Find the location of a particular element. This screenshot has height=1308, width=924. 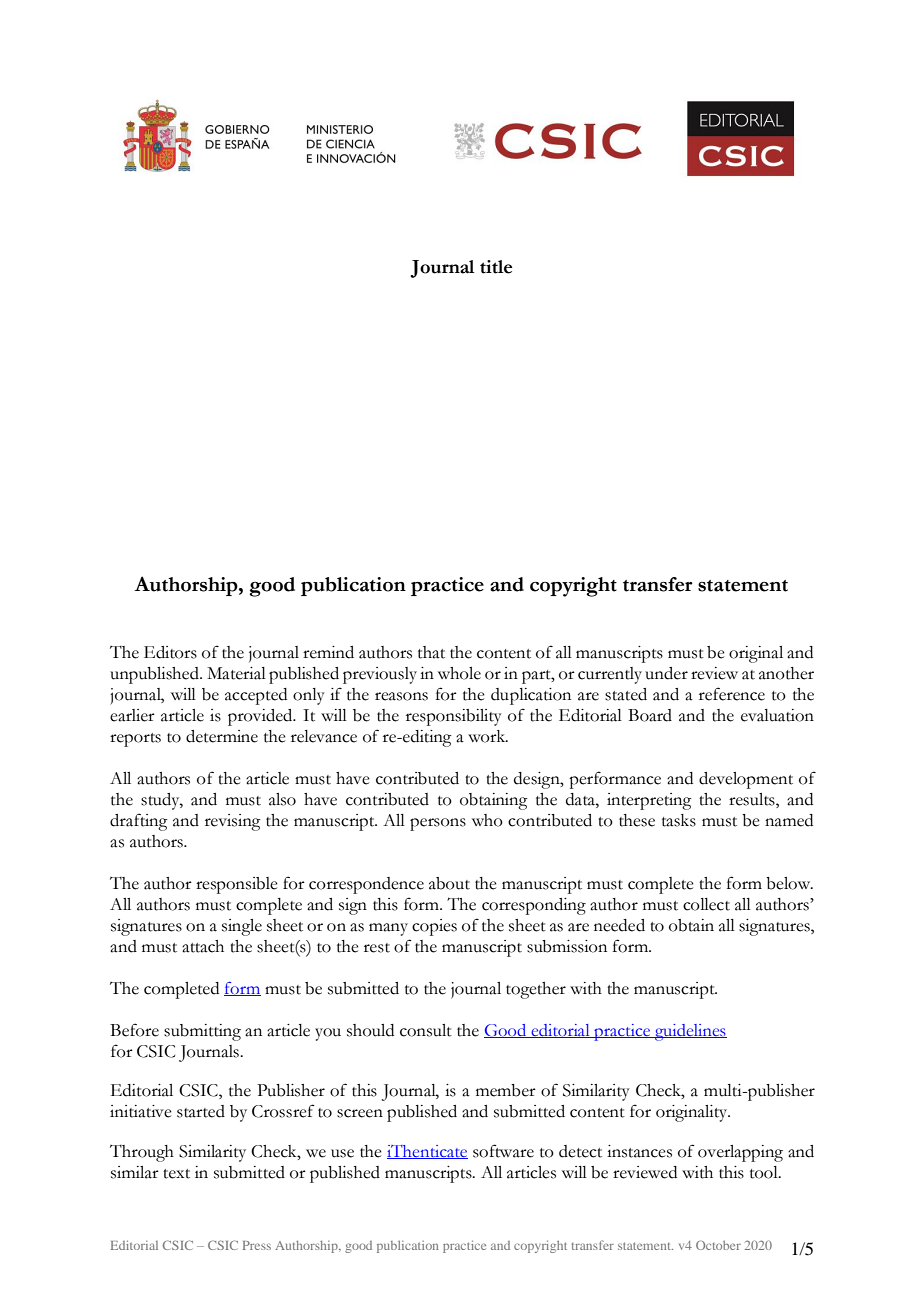

title is located at coordinates (496, 267).
